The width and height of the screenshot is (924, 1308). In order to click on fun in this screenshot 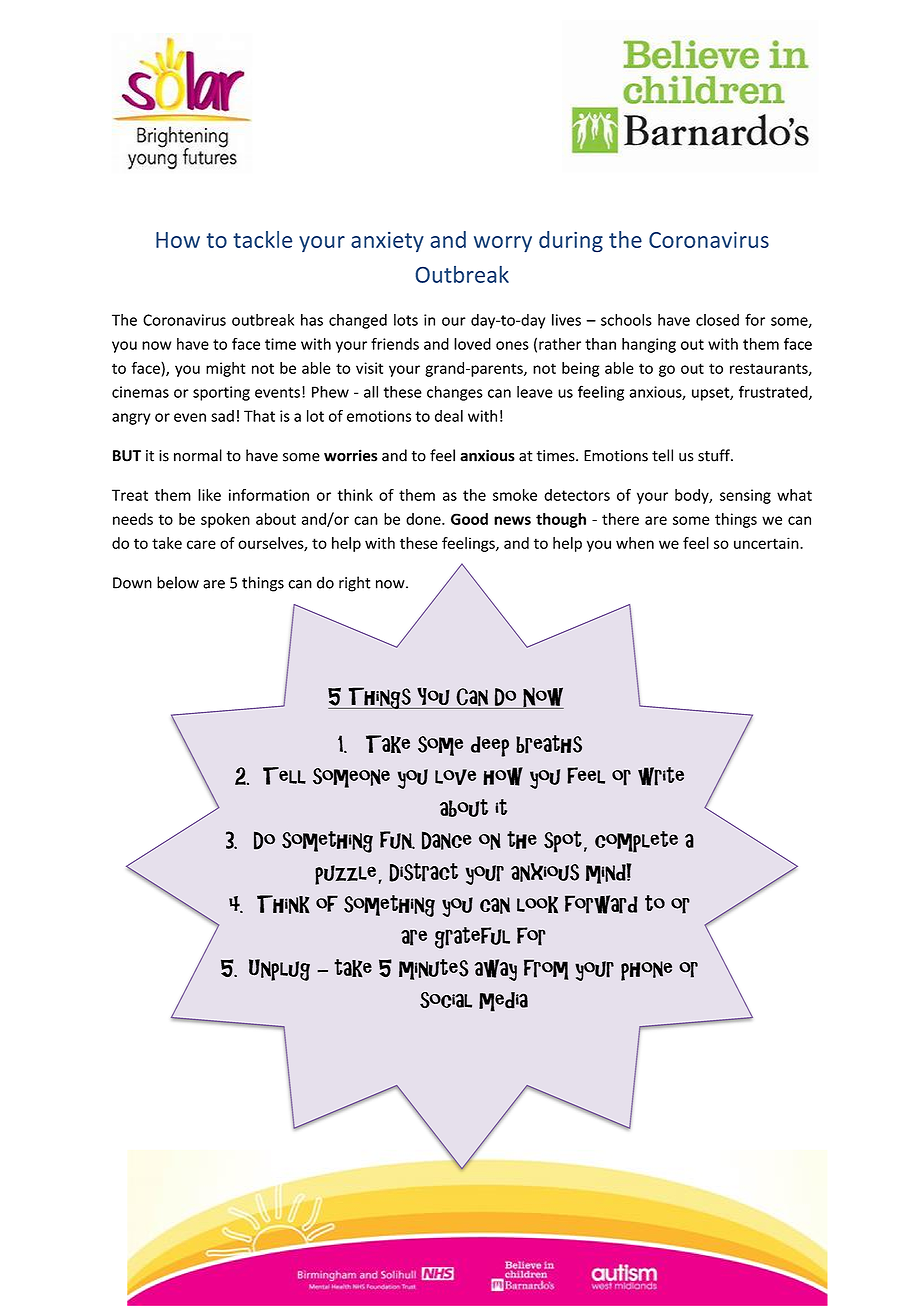, I will do `click(397, 840)`.
